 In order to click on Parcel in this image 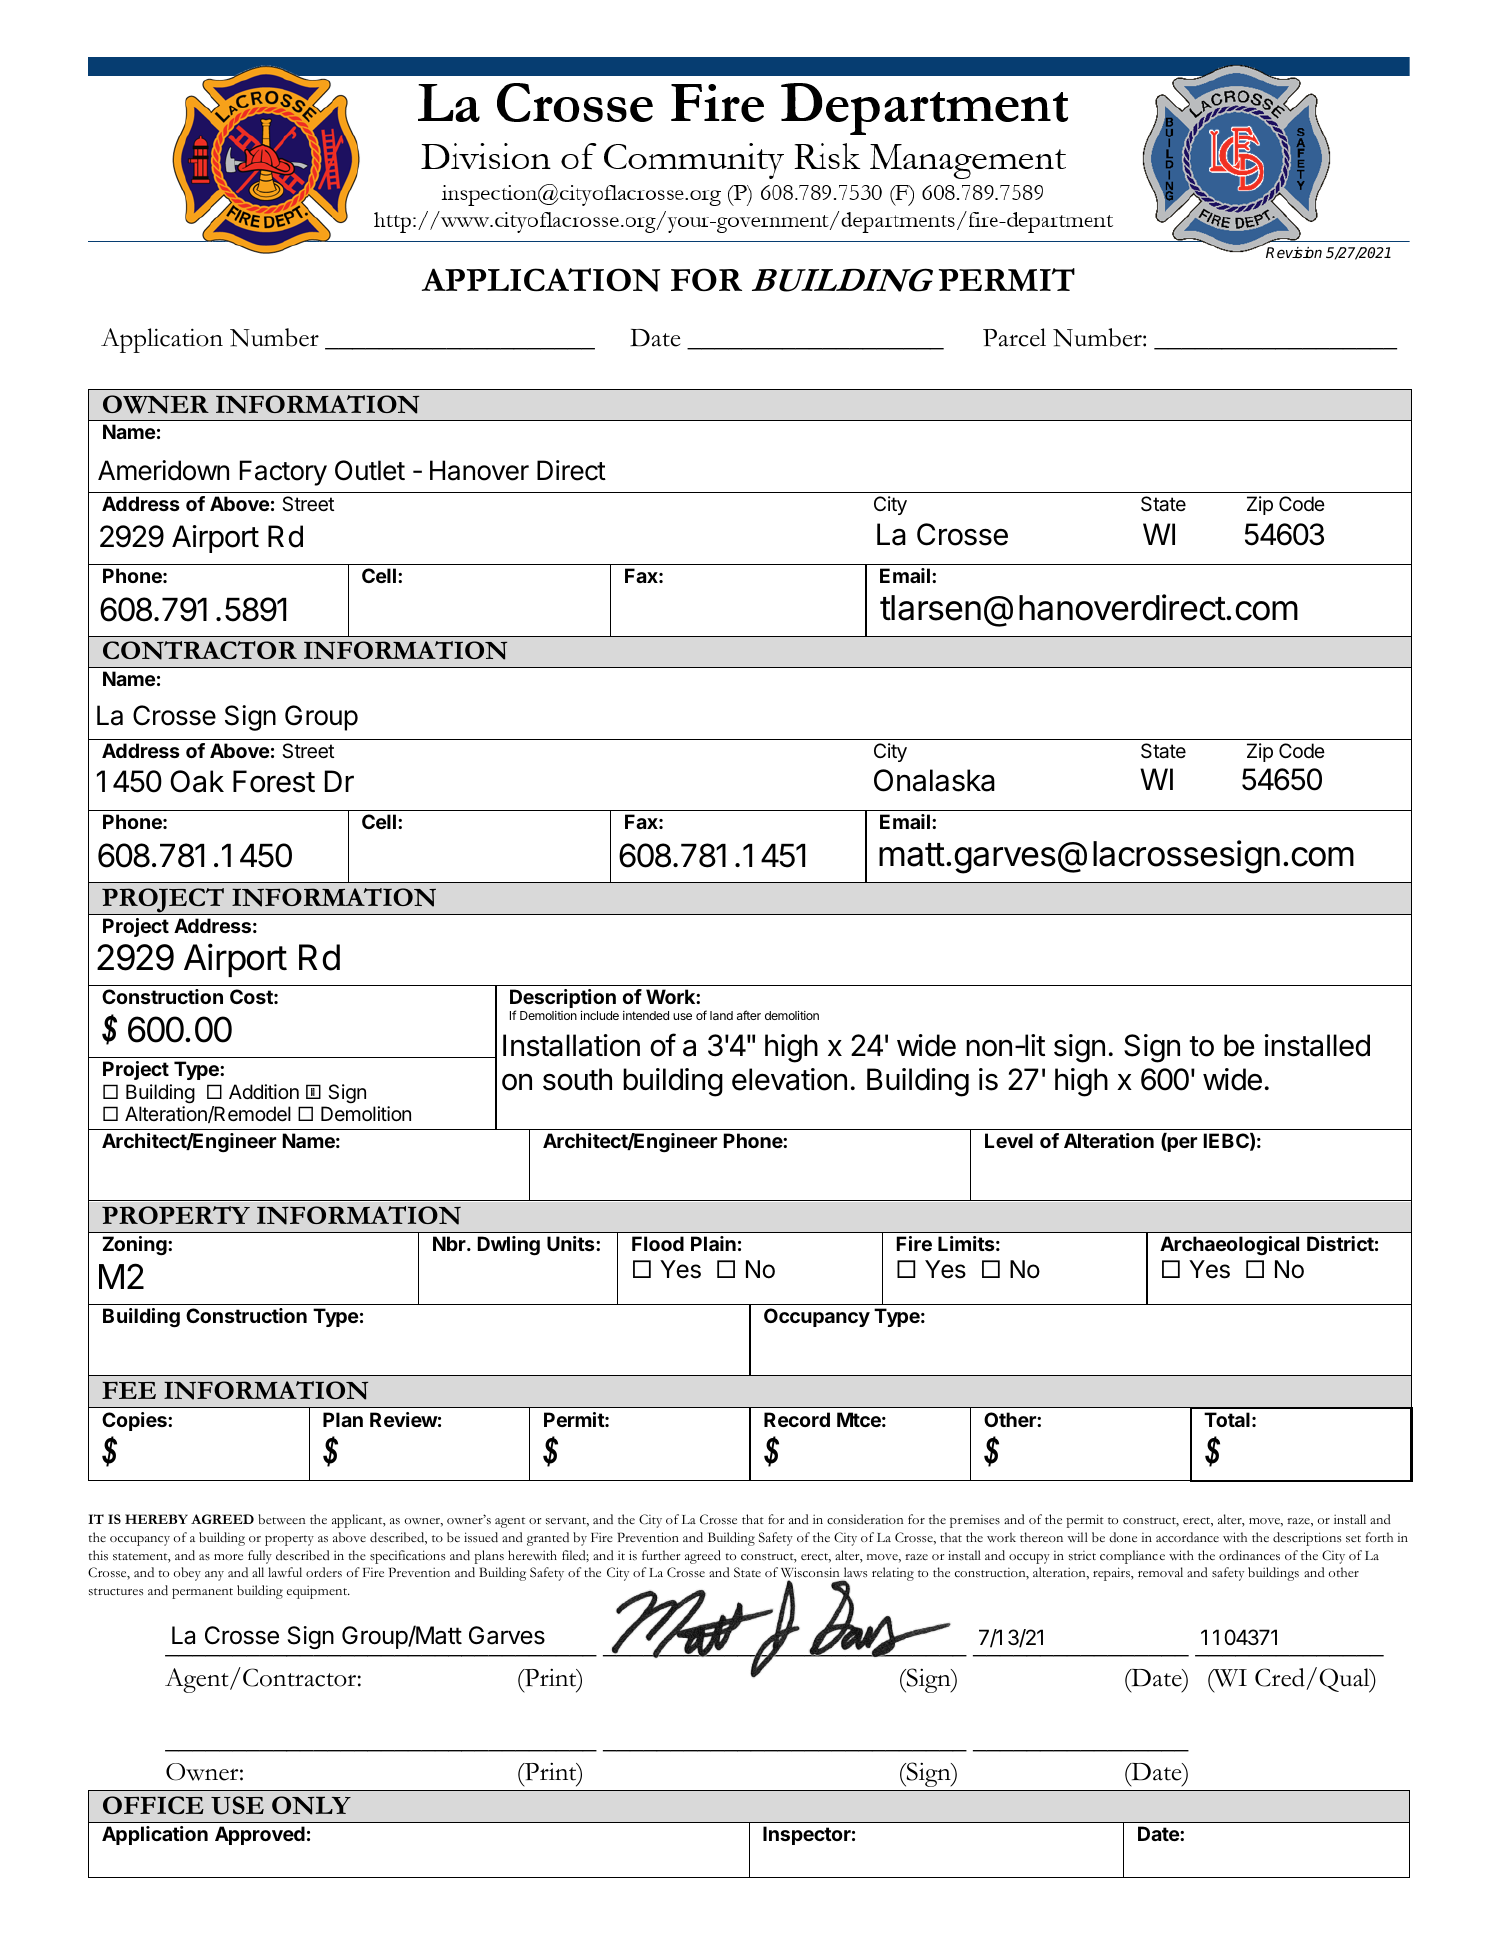, I will do `click(1014, 337)`.
